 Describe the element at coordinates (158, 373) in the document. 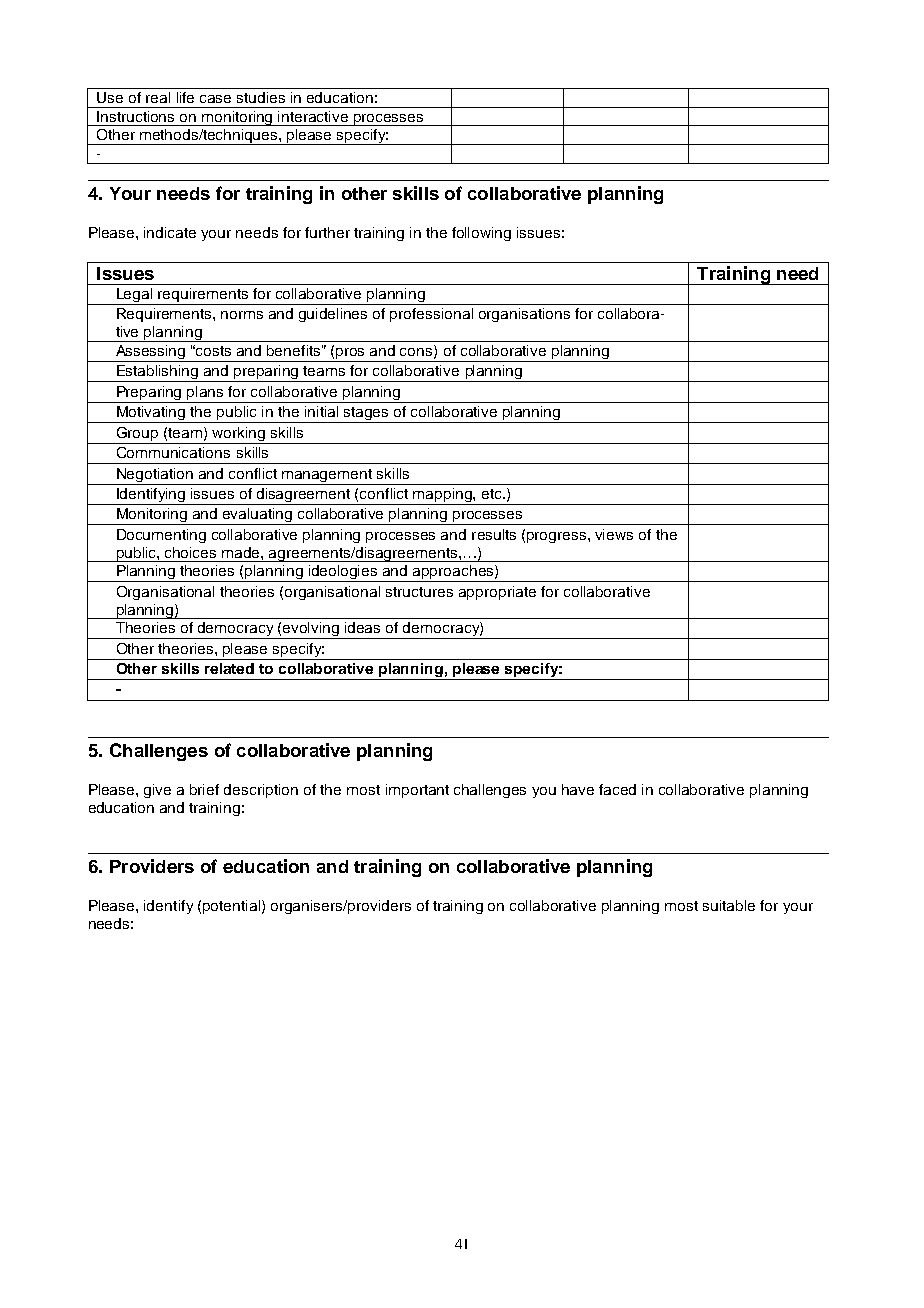

I see `Establishing` at that location.
